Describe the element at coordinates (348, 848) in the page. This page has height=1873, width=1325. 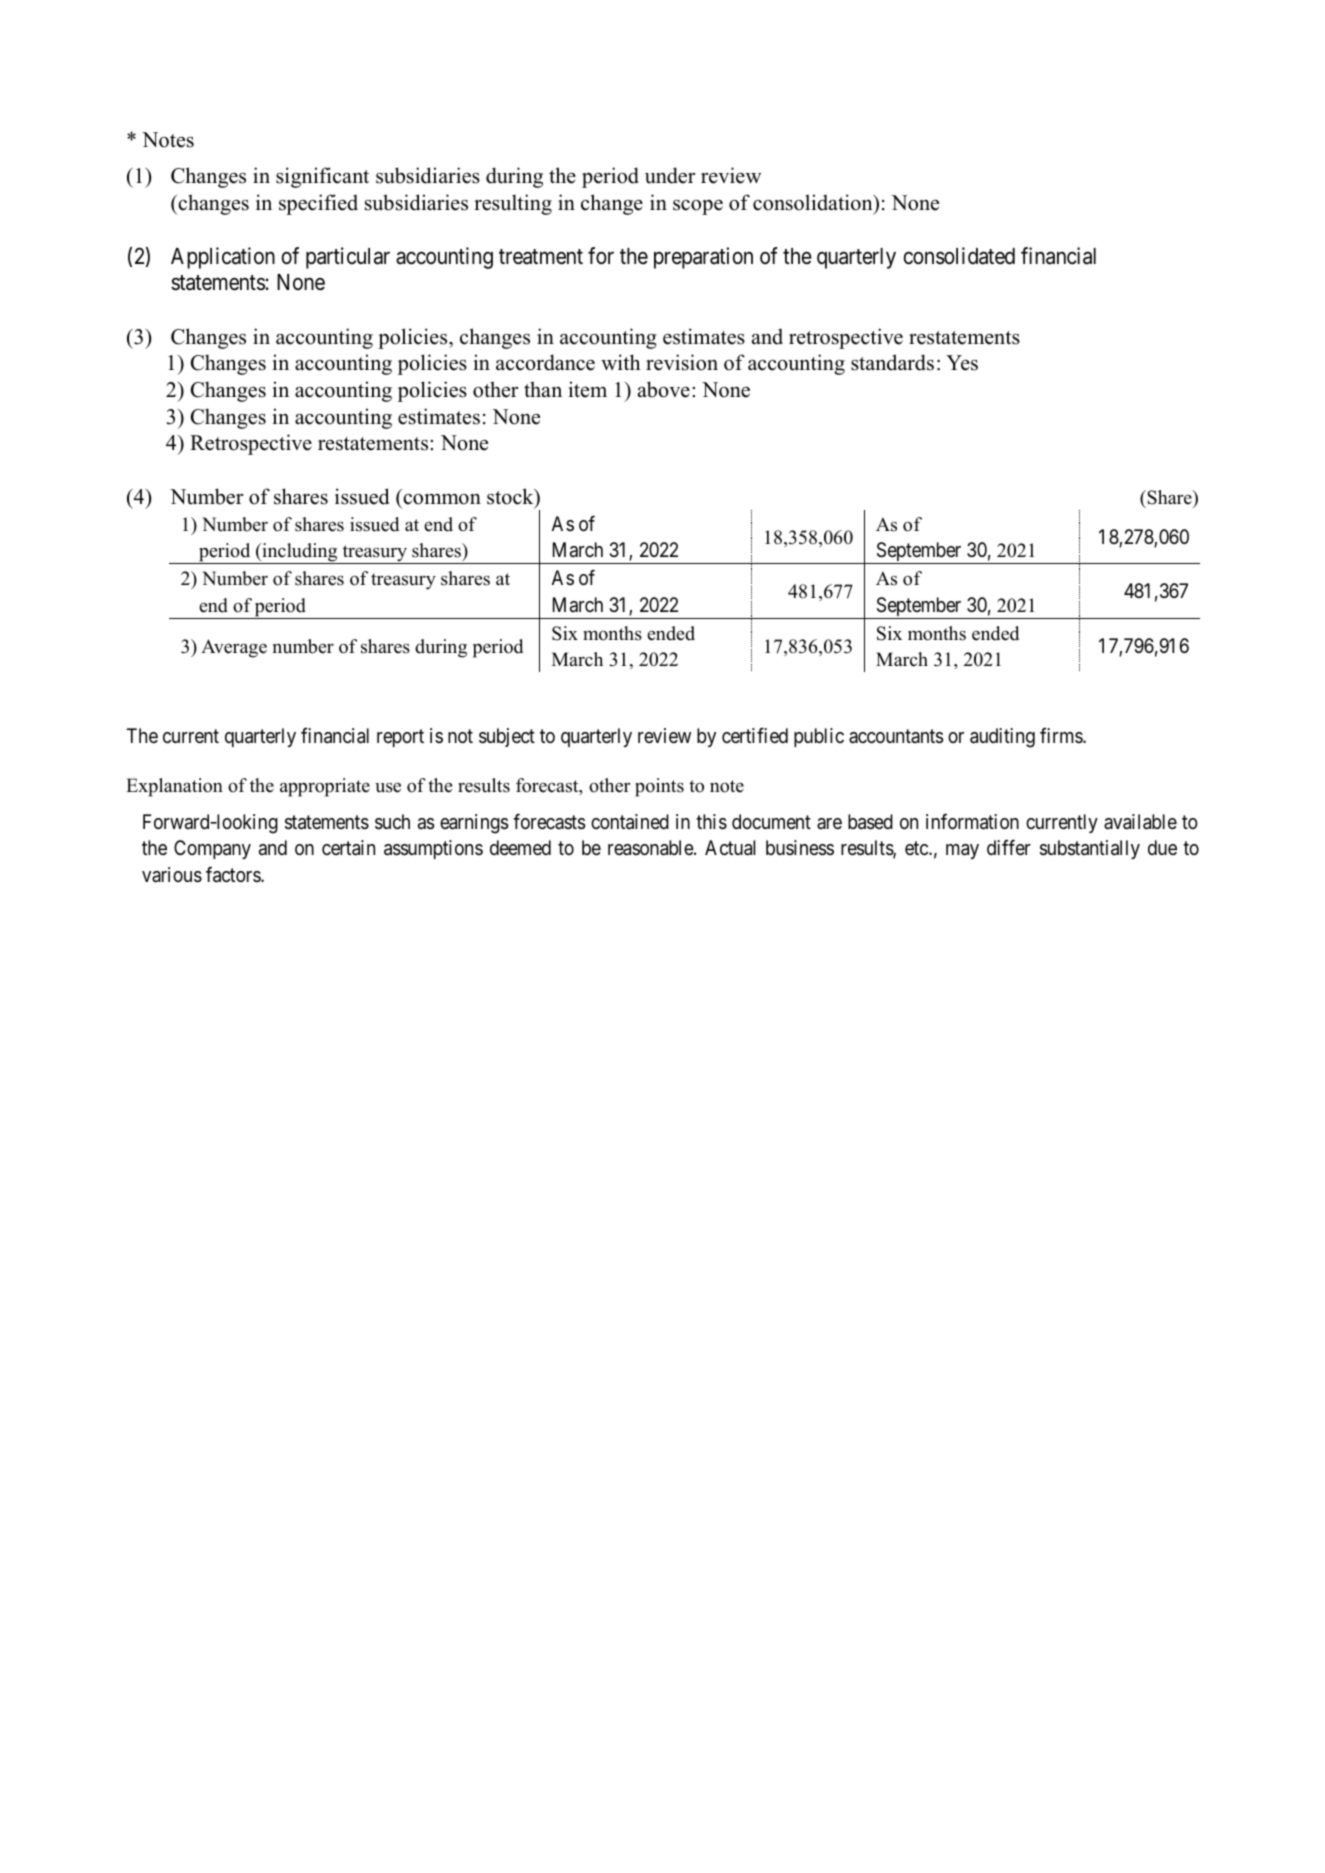
I see `certain` at that location.
